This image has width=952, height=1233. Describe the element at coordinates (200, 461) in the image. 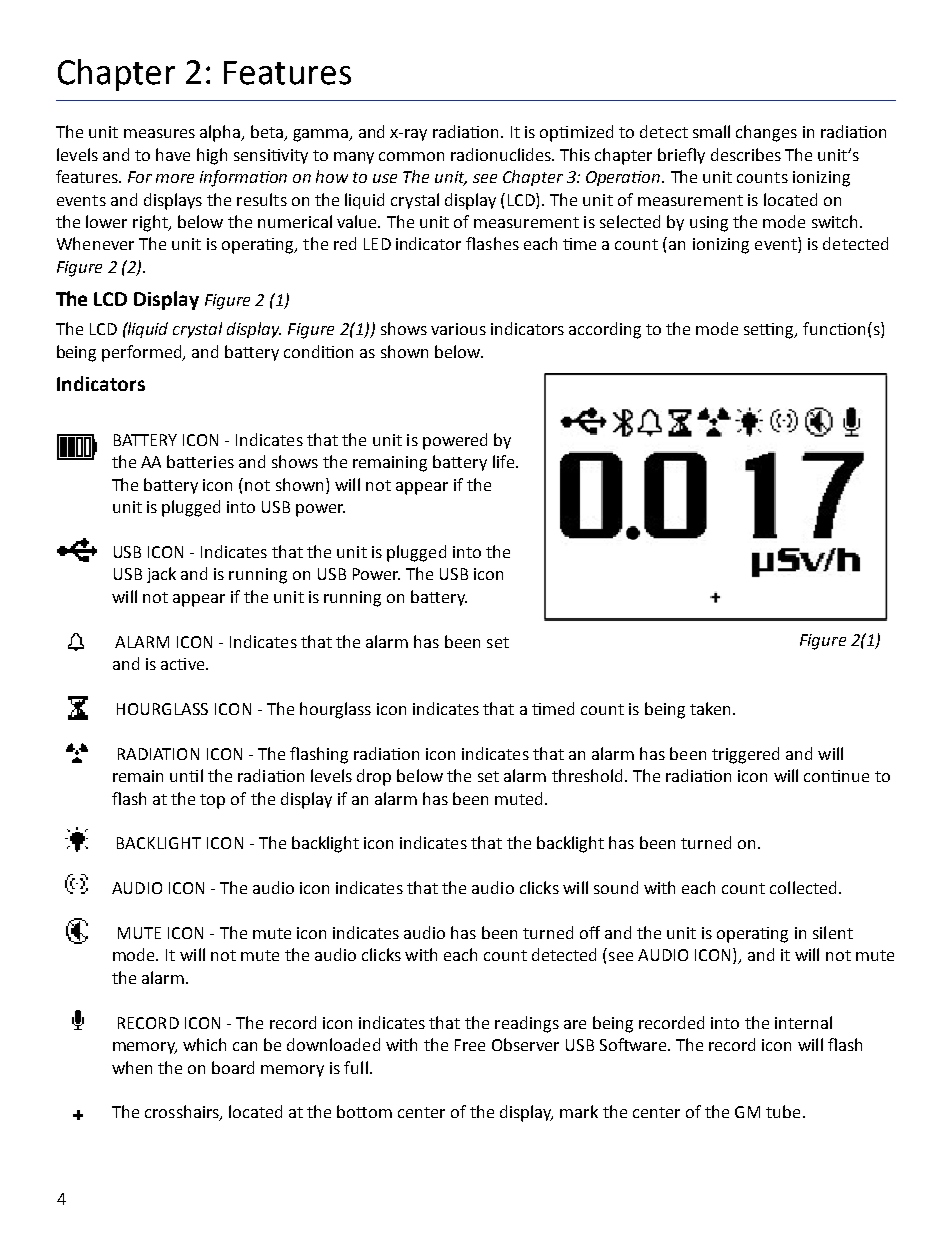

I see `batteries` at that location.
